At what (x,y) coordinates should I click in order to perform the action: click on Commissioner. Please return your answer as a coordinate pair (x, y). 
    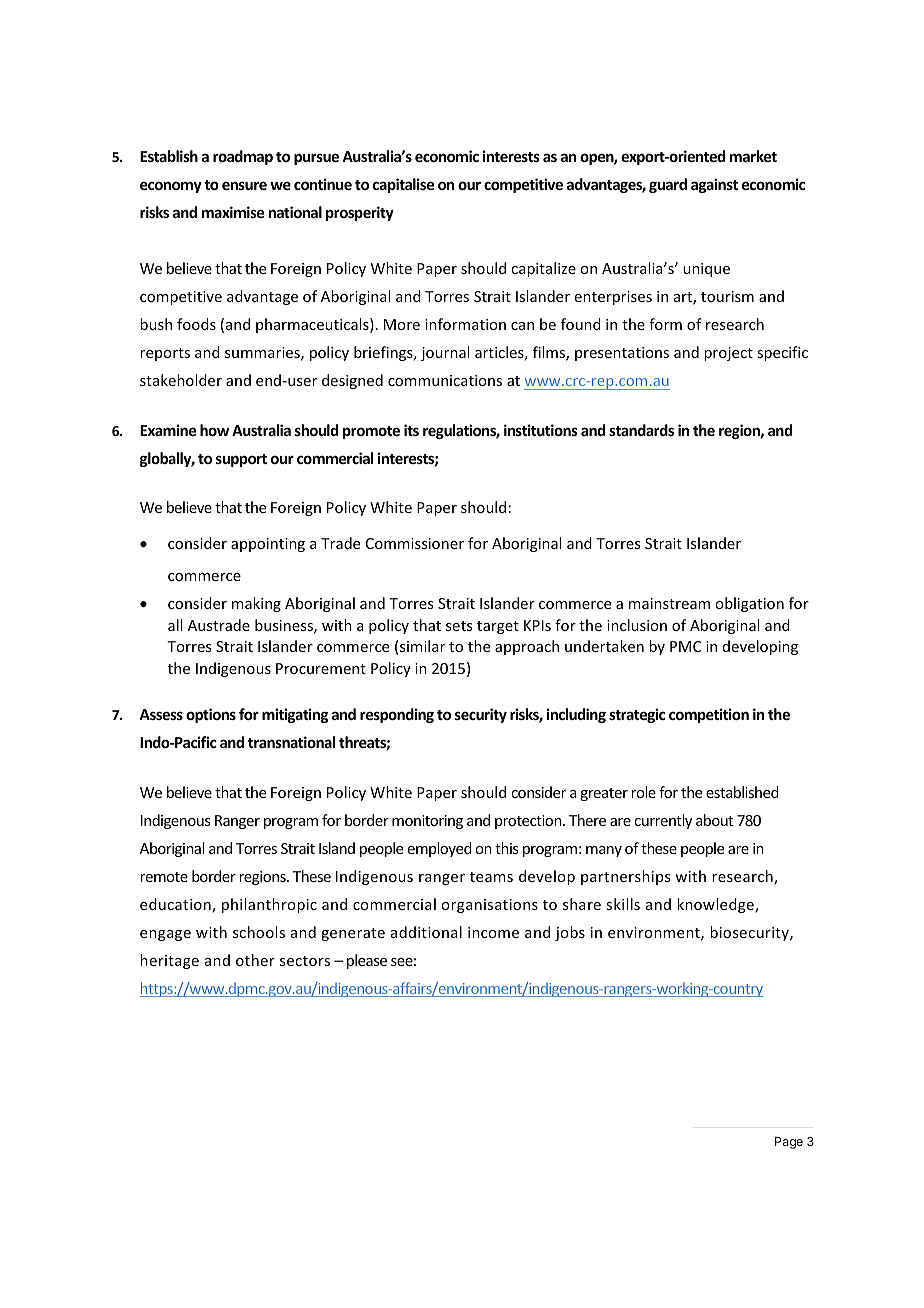
    Looking at the image, I should click on (415, 543).
